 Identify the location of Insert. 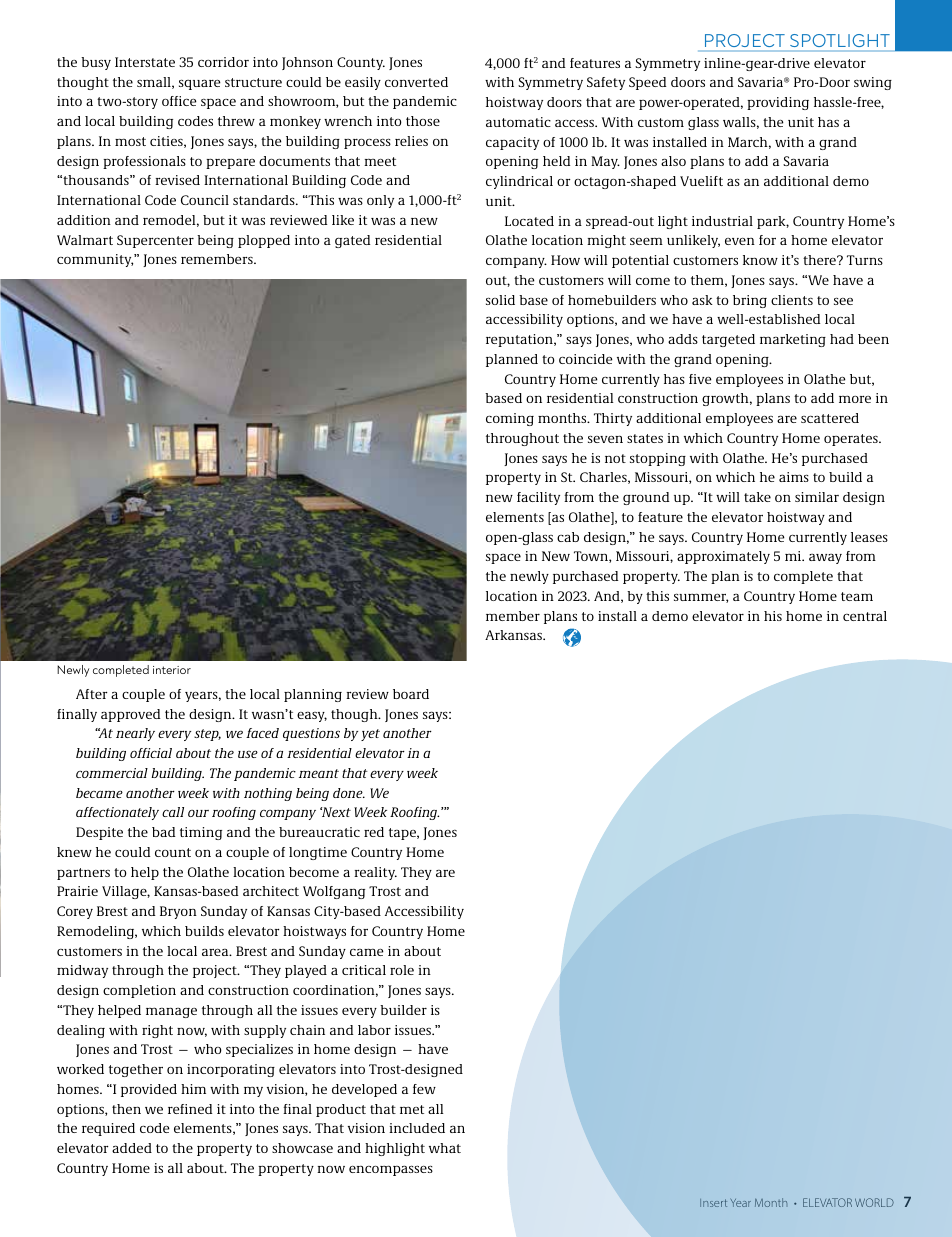
(713, 1203).
